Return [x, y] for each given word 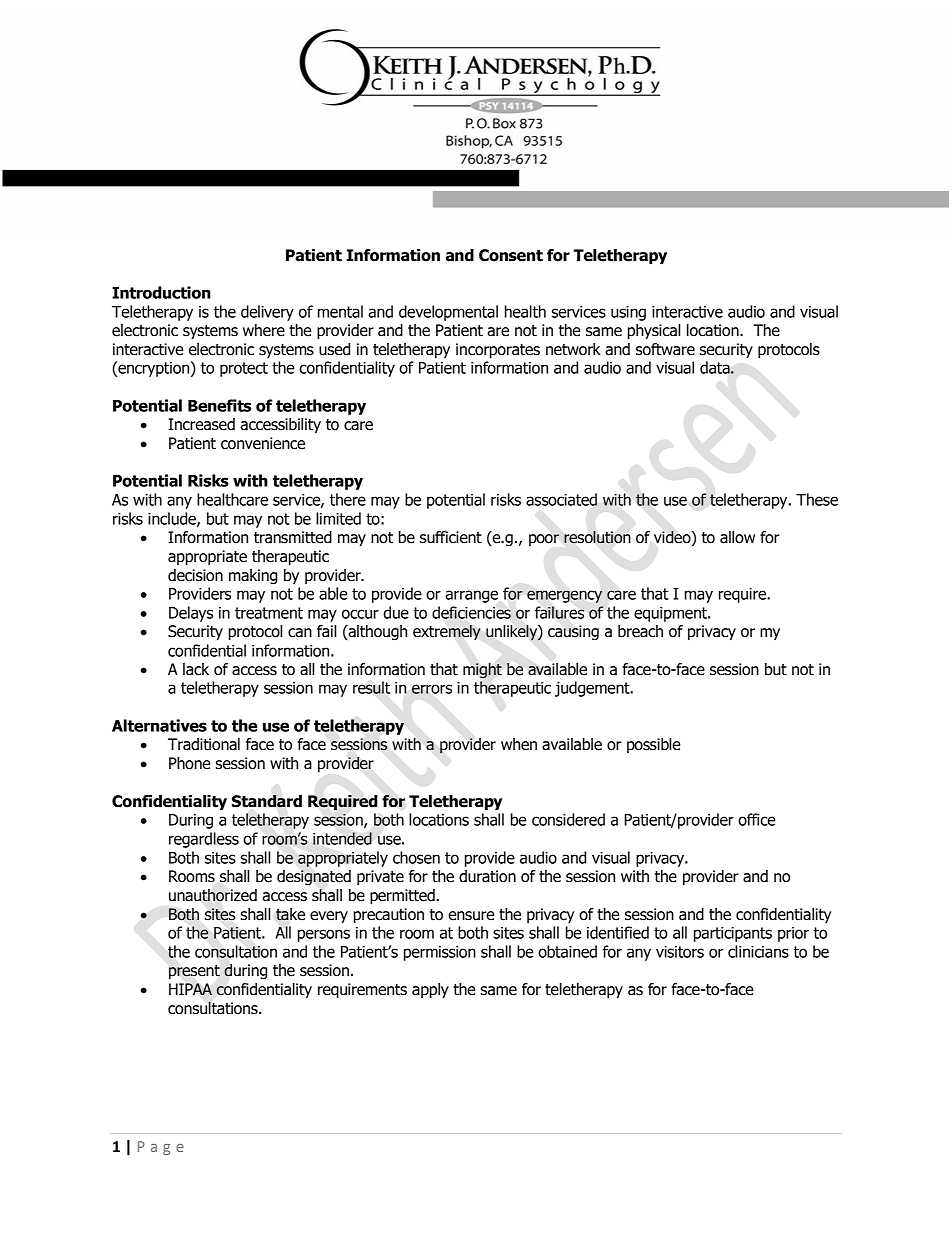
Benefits [219, 405]
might [482, 671]
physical [654, 332]
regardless [204, 840]
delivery [267, 313]
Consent [511, 255]
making [253, 576]
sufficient [451, 537]
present [194, 972]
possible [653, 745]
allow [737, 537]
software [665, 349]
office [757, 819]
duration [487, 876]
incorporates [498, 351]
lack [196, 669]
